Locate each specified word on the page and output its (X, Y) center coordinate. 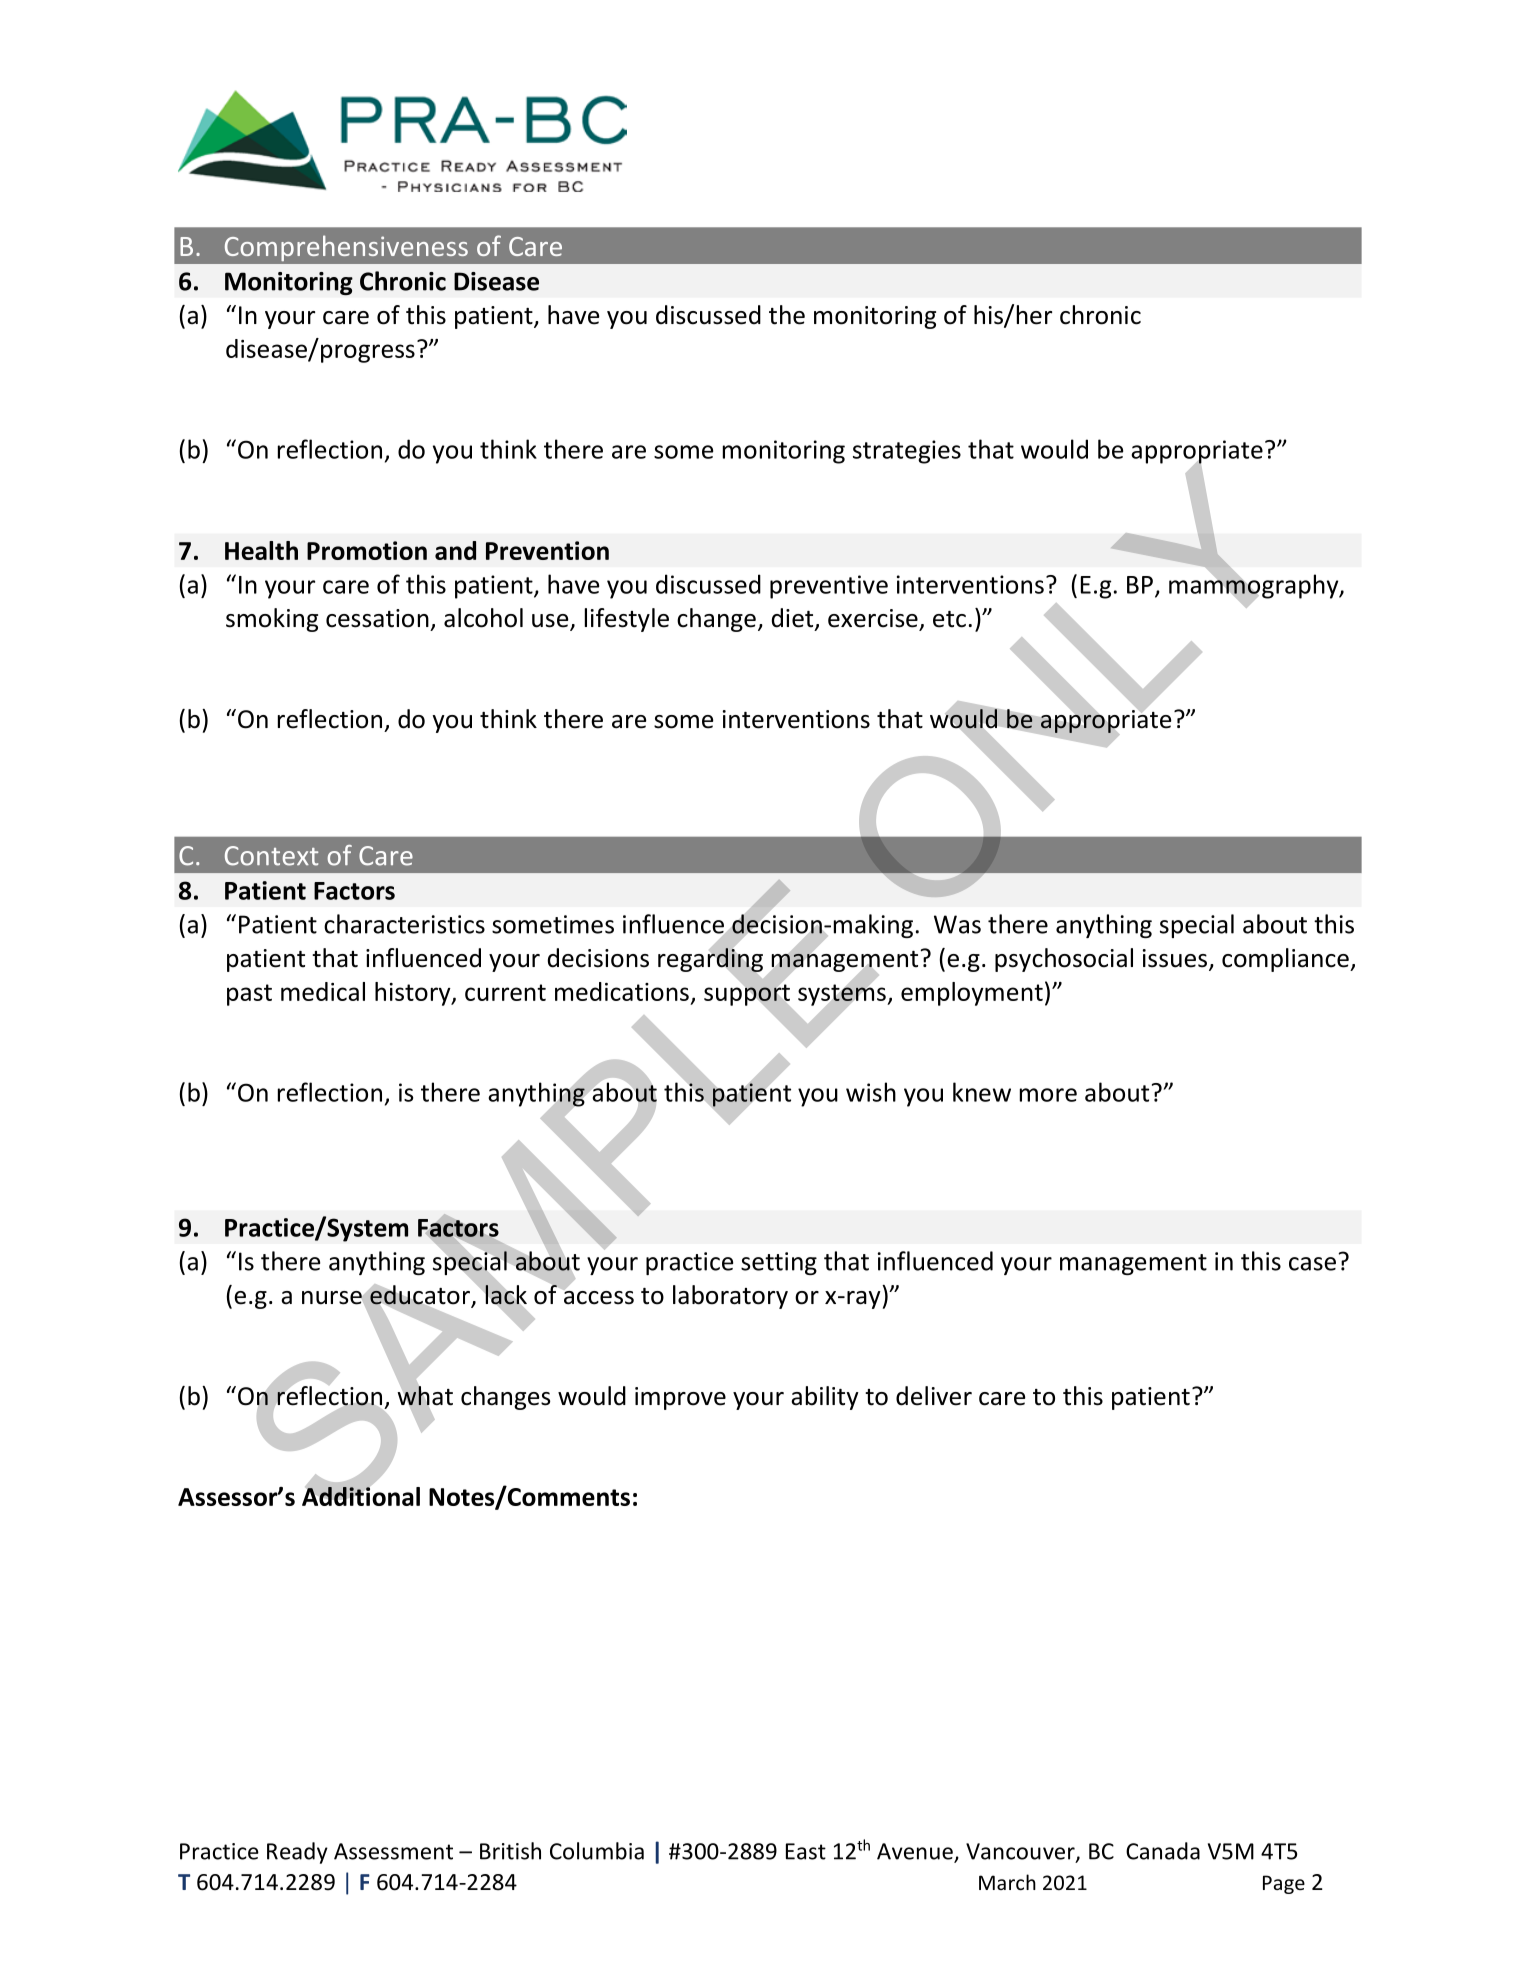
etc (949, 619)
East (806, 1851)
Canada (1163, 1851)
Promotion (367, 550)
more (1048, 1095)
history (414, 994)
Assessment (393, 1851)
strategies (907, 452)
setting (779, 1263)
